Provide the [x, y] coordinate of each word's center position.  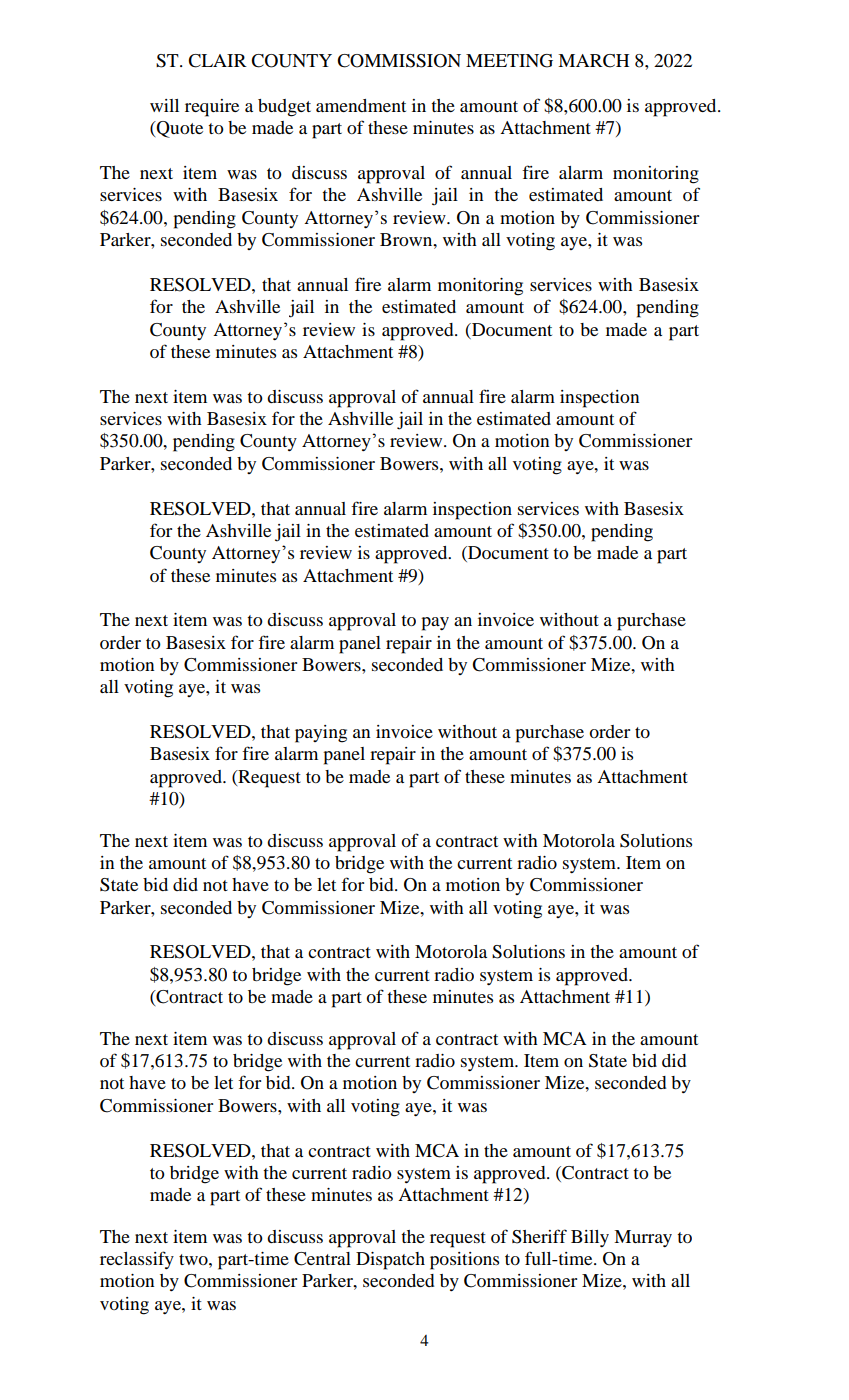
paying [321, 734]
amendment [361, 105]
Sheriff [539, 1236]
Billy [590, 1238]
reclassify [137, 1260]
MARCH [593, 61]
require [212, 108]
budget [284, 108]
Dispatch [390, 1261]
